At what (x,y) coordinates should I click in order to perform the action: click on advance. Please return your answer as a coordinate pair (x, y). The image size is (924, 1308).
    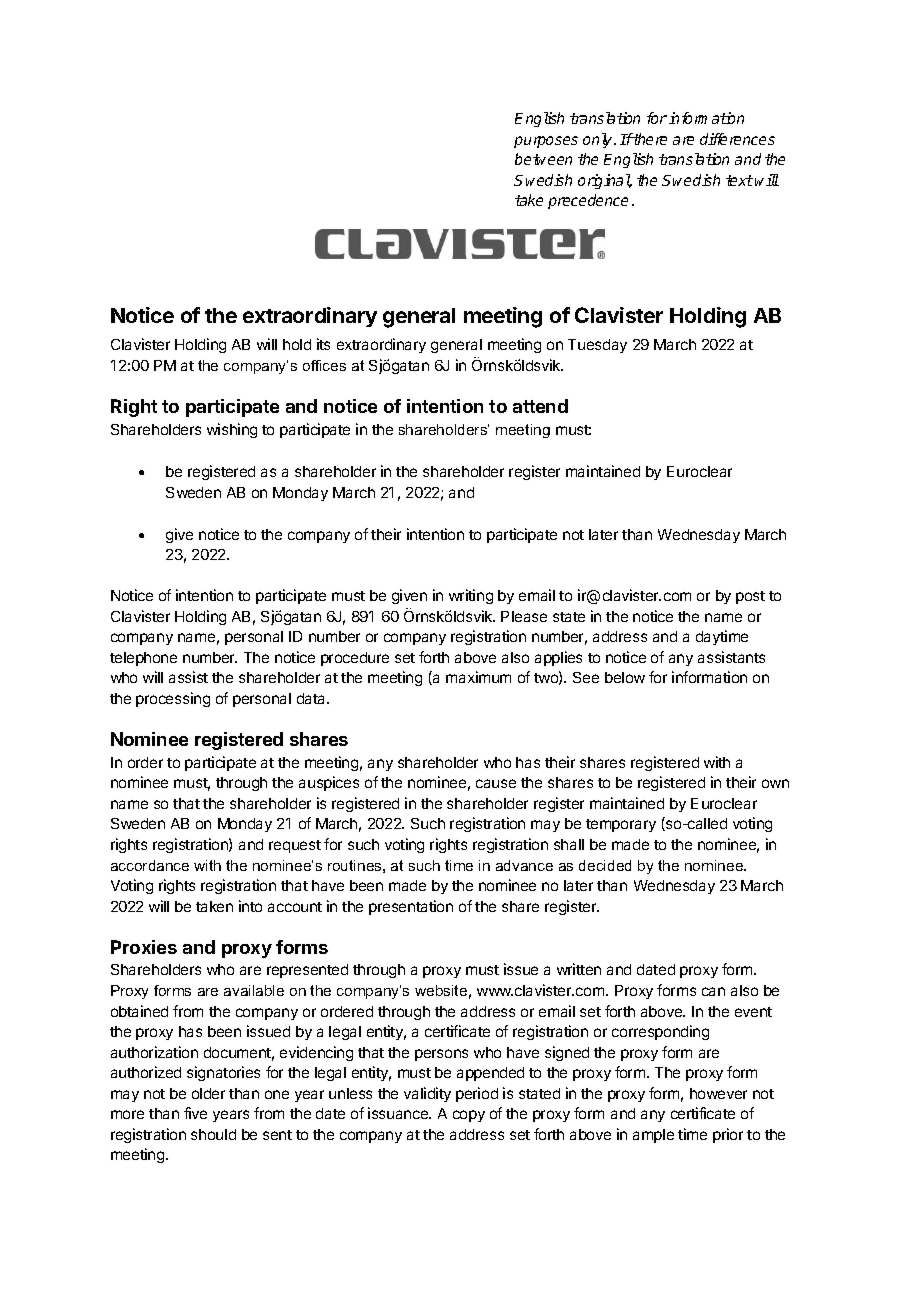
    Looking at the image, I should click on (524, 865).
